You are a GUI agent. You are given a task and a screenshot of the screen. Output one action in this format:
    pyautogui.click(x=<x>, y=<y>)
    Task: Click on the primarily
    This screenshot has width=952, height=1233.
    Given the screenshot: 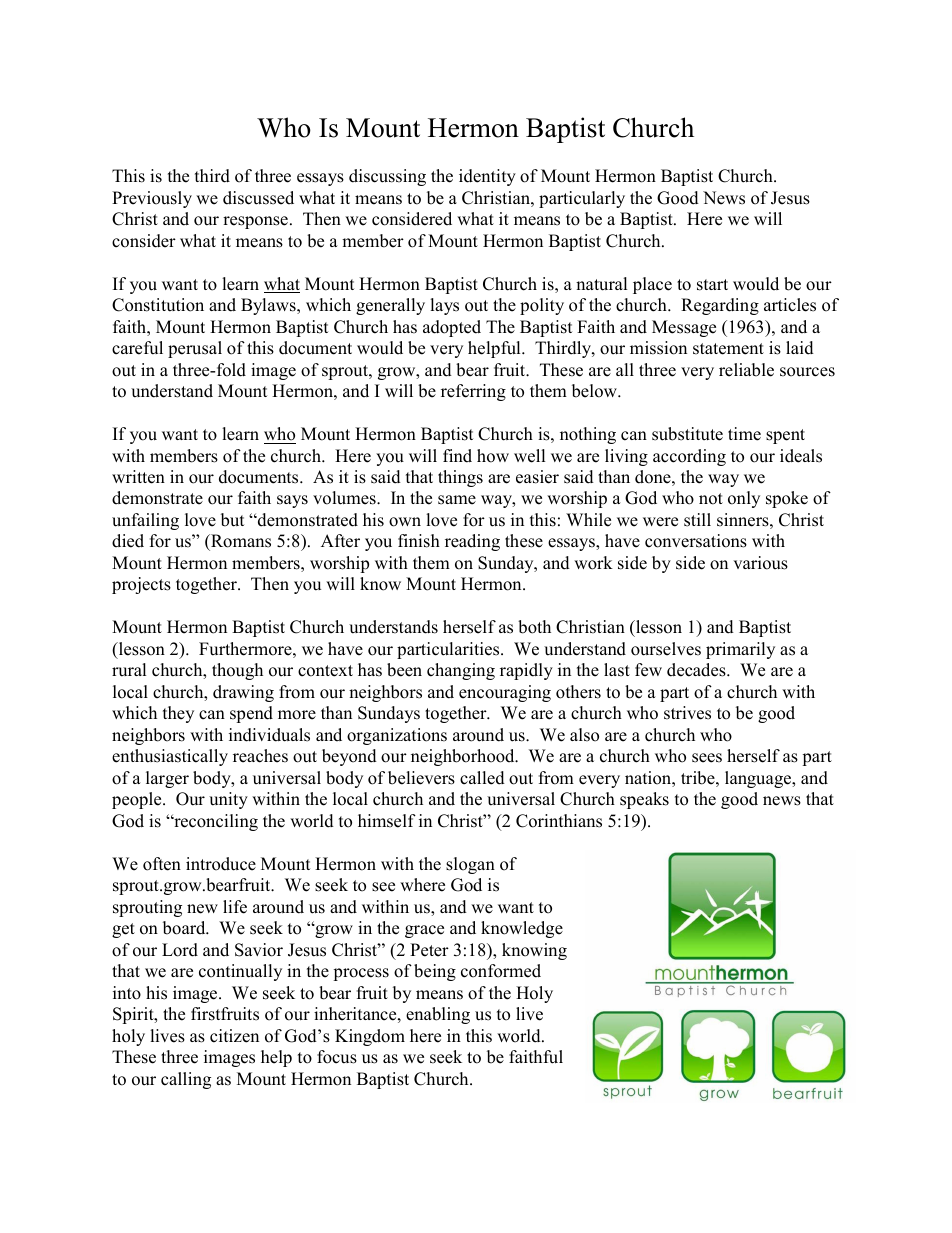 What is the action you would take?
    pyautogui.click(x=740, y=650)
